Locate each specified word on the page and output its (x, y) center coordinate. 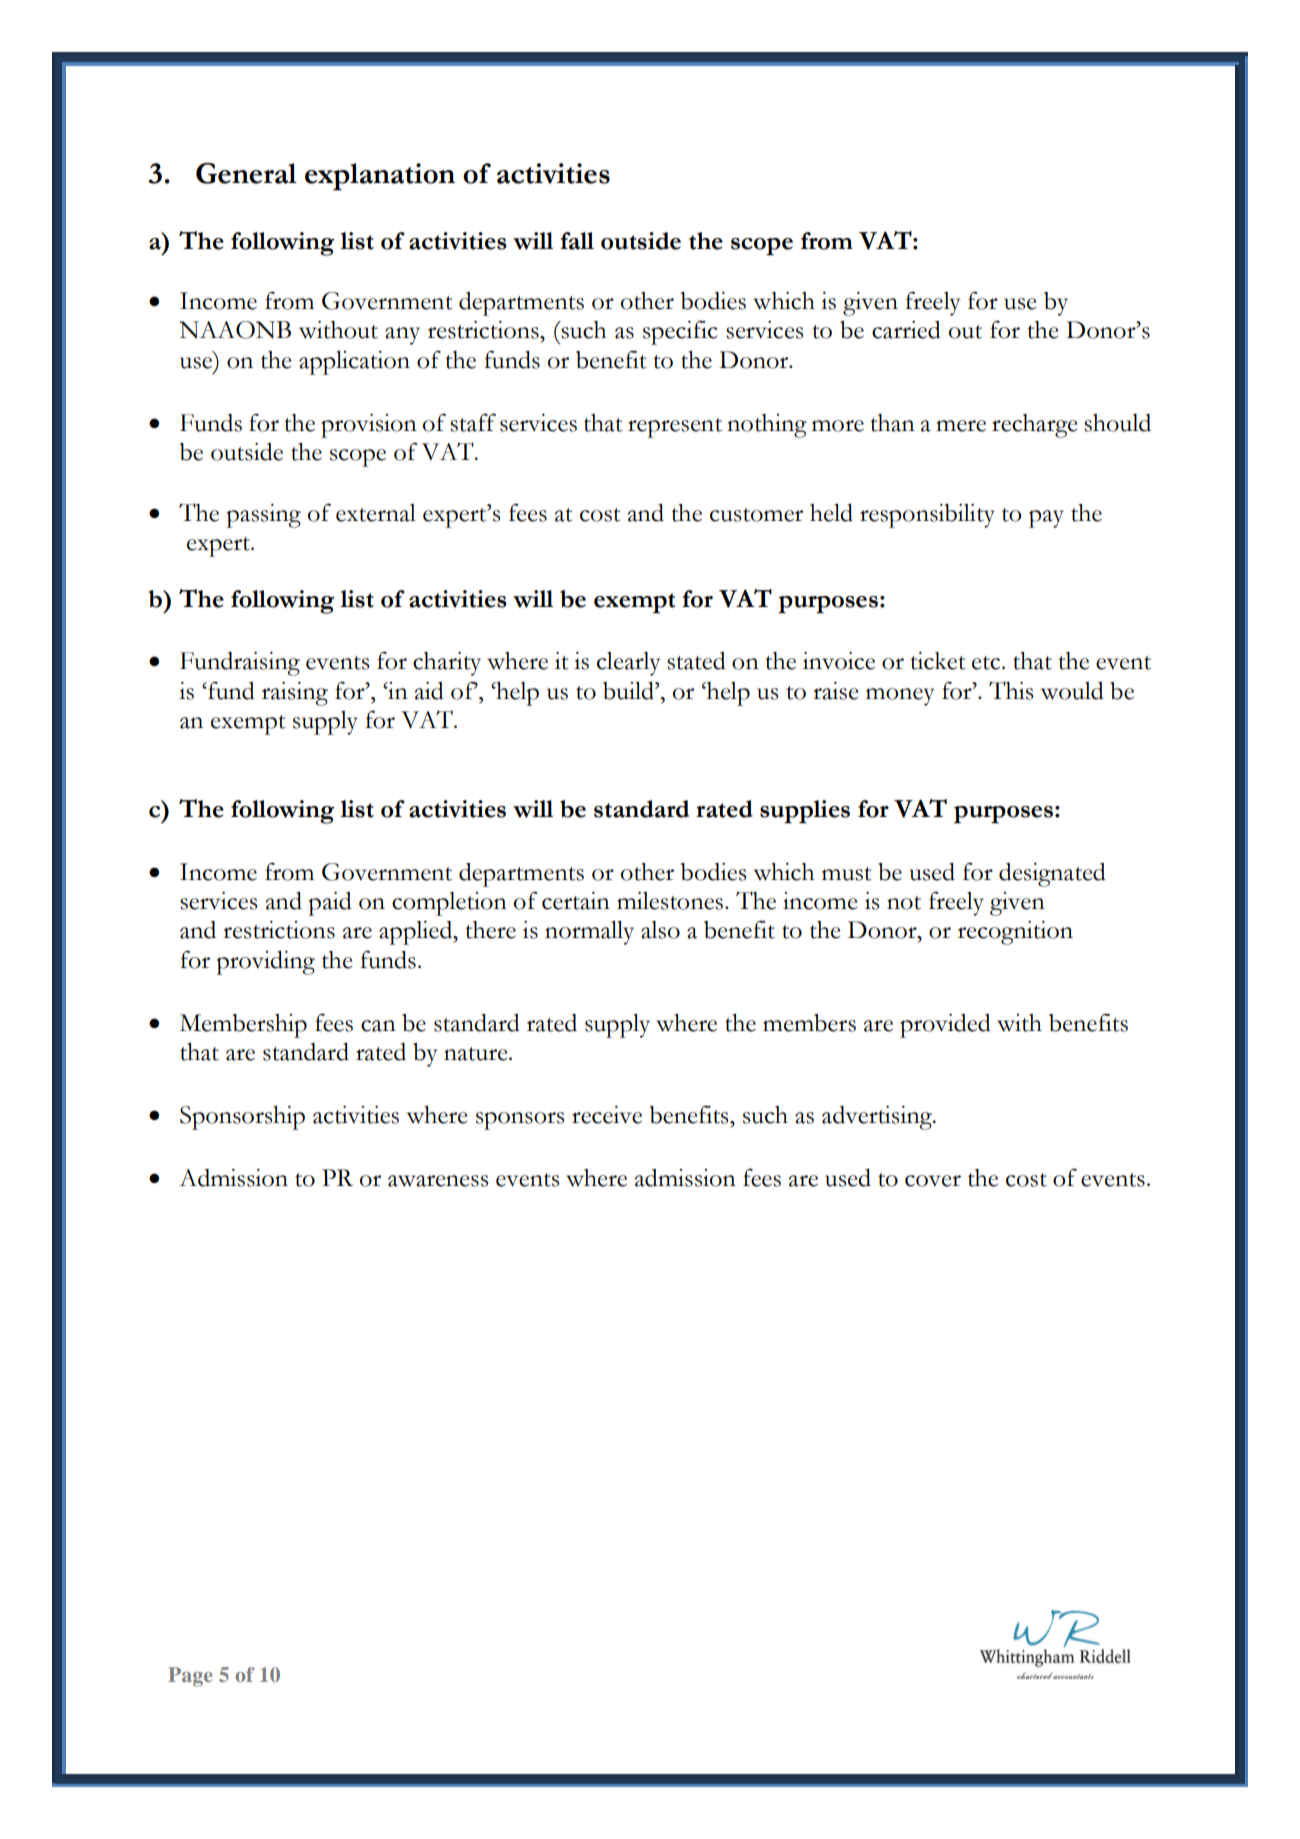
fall (577, 241)
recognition (1015, 933)
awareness (438, 1181)
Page (190, 1677)
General (246, 173)
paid (330, 904)
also (660, 930)
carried (906, 330)
